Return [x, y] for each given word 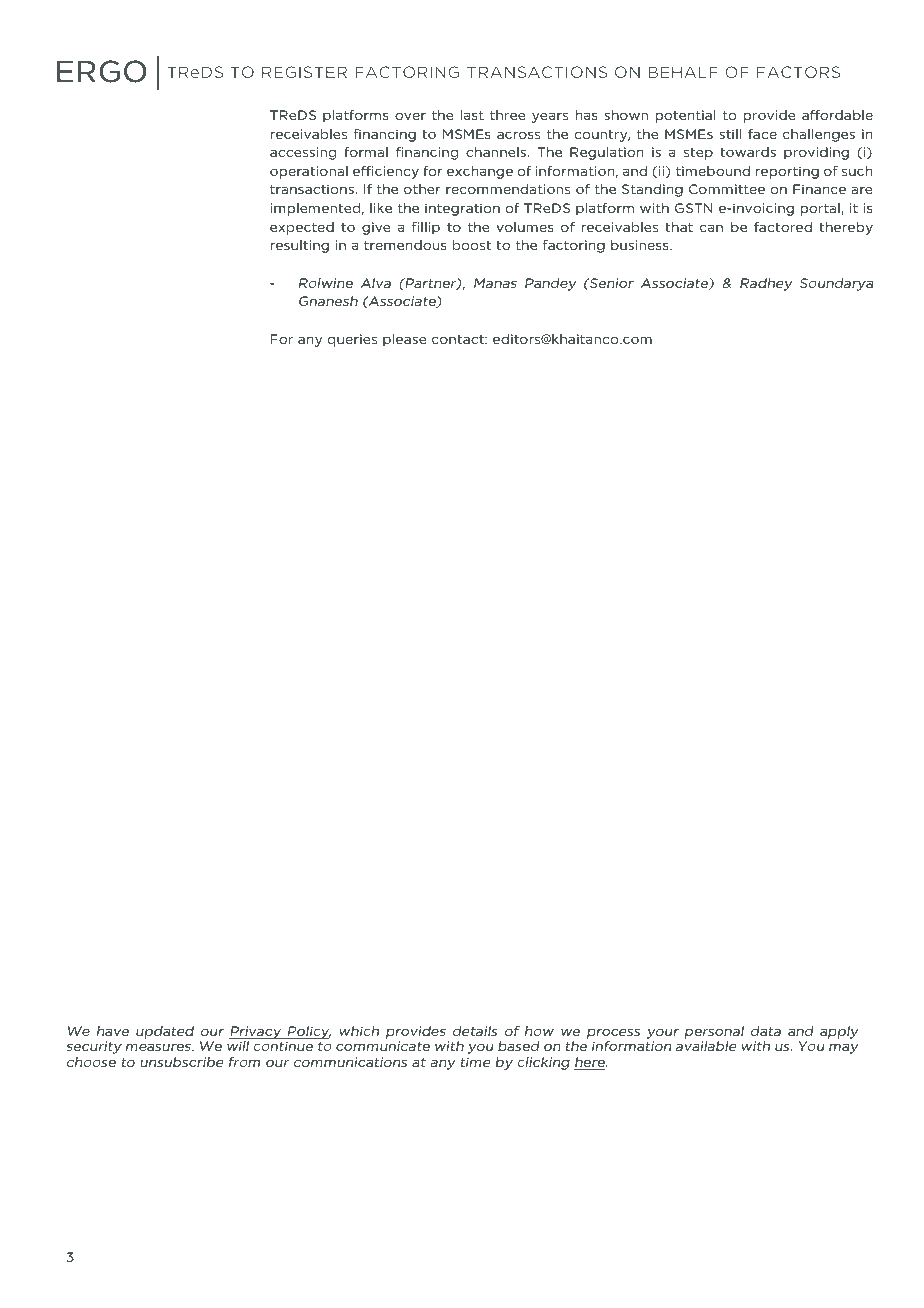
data [766, 1031]
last [472, 115]
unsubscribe [181, 1062]
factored [783, 227]
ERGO [101, 71]
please [405, 340]
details [475, 1031]
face [762, 134]
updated [165, 1032]
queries [352, 340]
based [519, 1046]
